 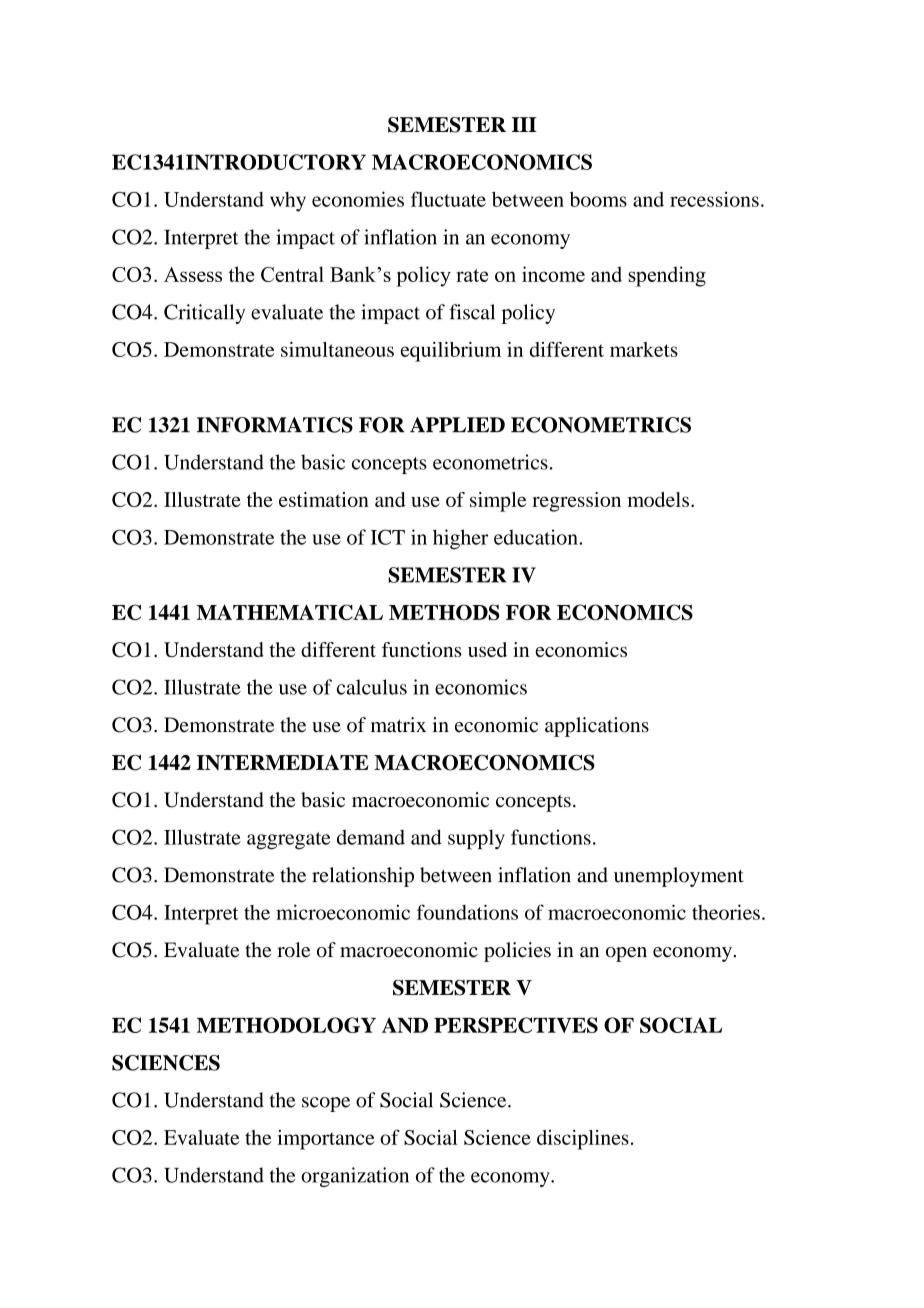 What do you see at coordinates (448, 199) in the page?
I see `fluctuate` at bounding box center [448, 199].
